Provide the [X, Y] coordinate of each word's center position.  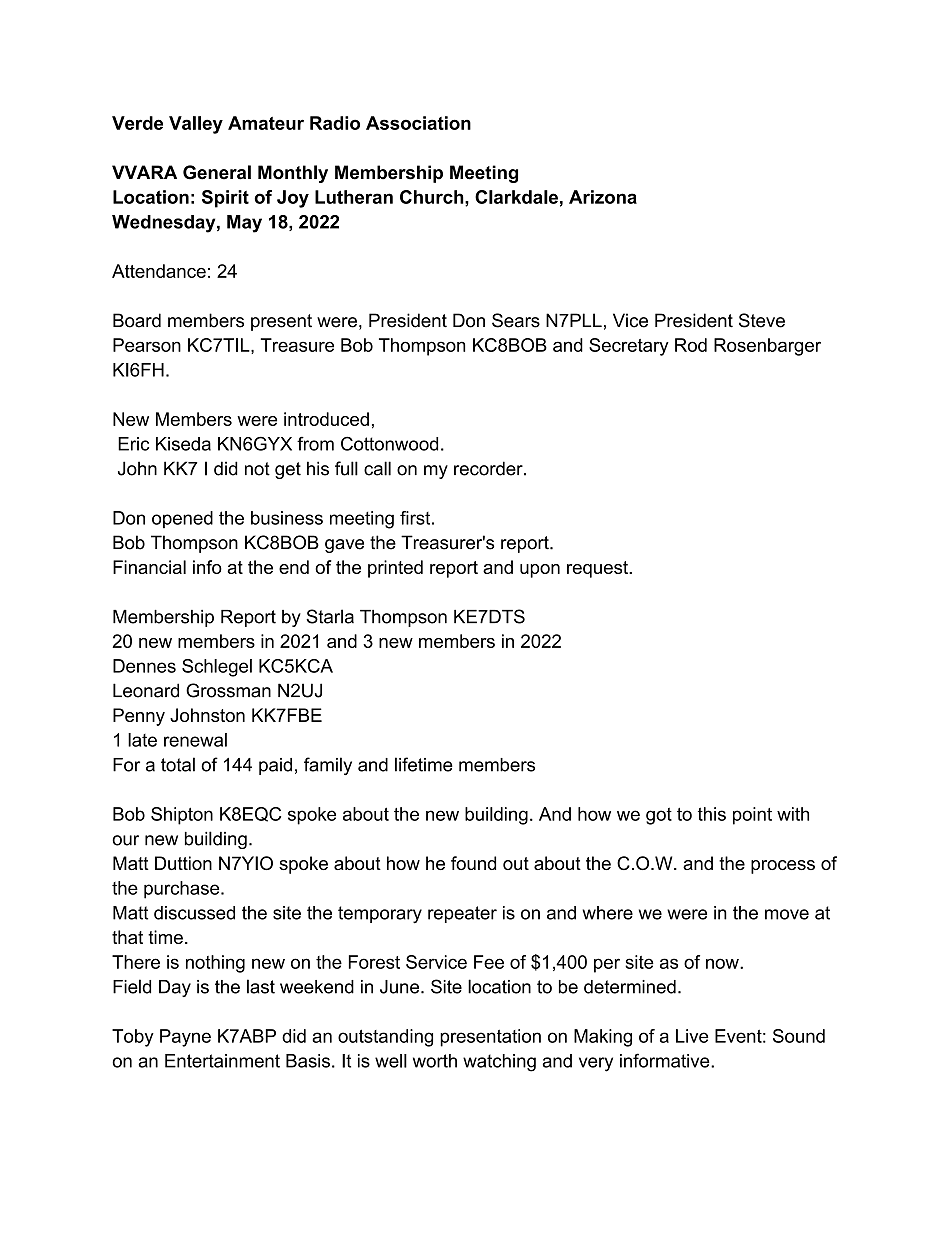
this [712, 814]
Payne [185, 1038]
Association [418, 123]
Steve [762, 320]
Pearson [147, 345]
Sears [516, 320]
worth [435, 1061]
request [598, 569]
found [473, 863]
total [178, 764]
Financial [149, 567]
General [217, 172]
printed [395, 569]
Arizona [603, 197]
